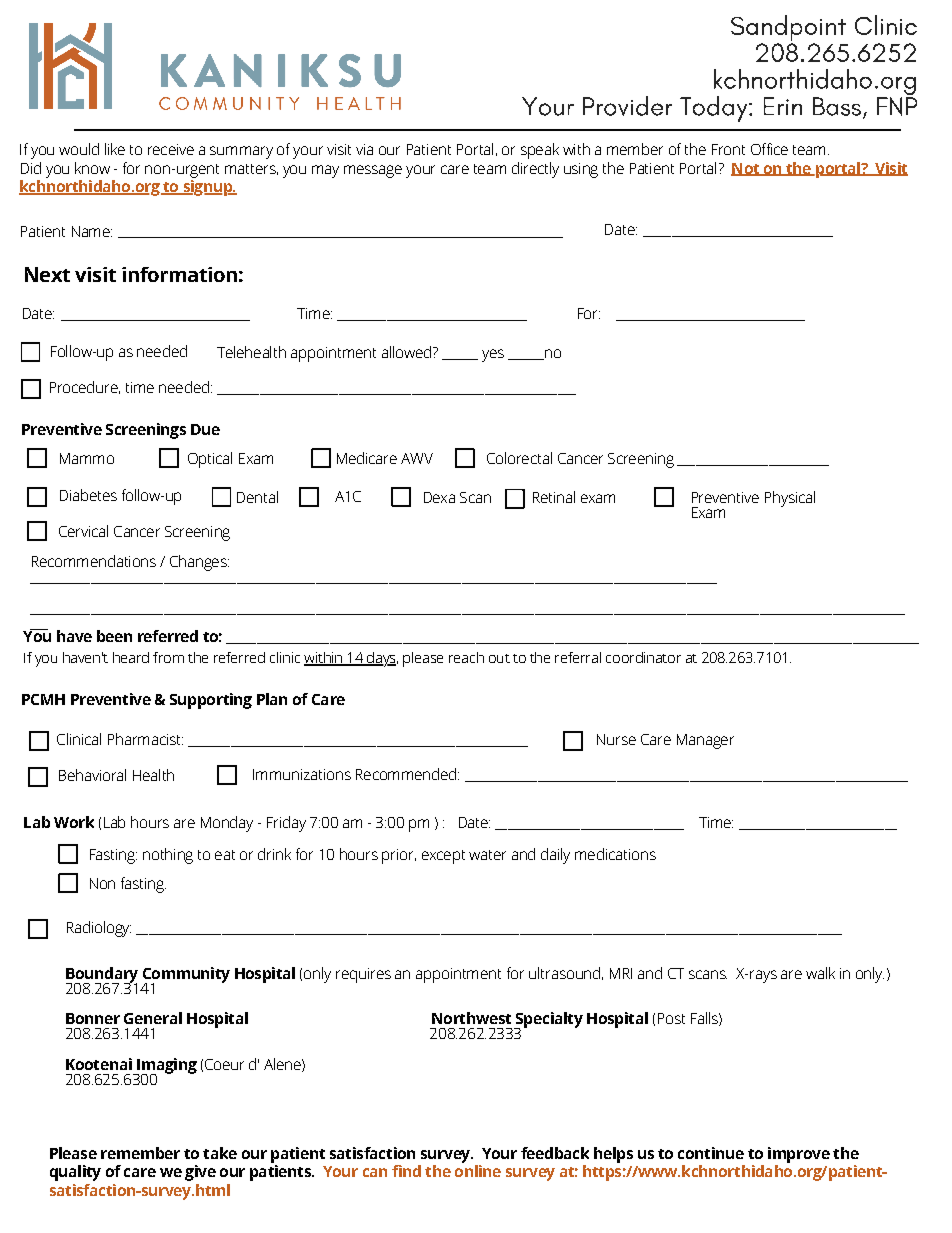 This screenshot has height=1233, width=952. Describe the element at coordinates (114, 636) in the screenshot. I see `been` at that location.
